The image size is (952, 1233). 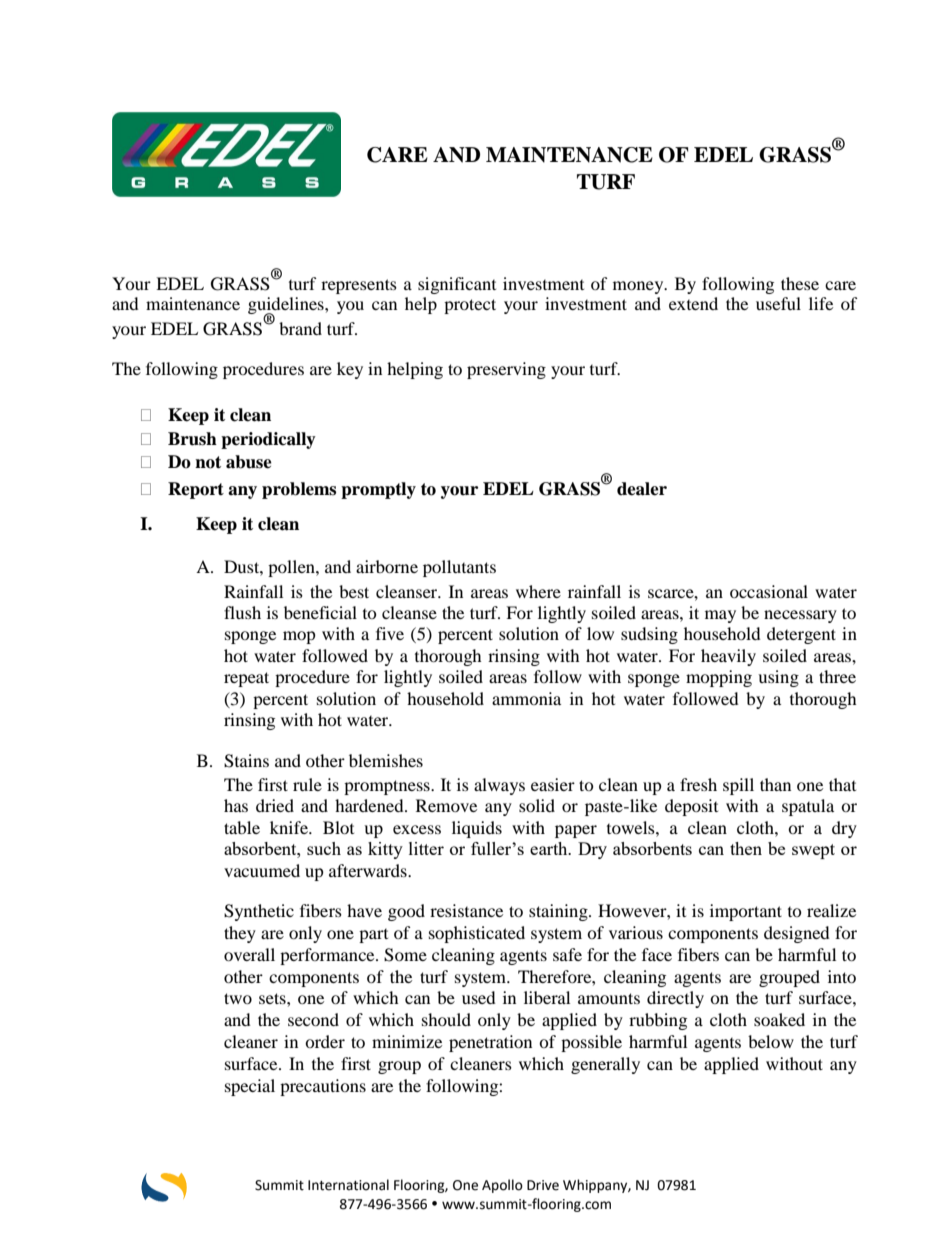 I want to click on ammonia, so click(x=526, y=698).
